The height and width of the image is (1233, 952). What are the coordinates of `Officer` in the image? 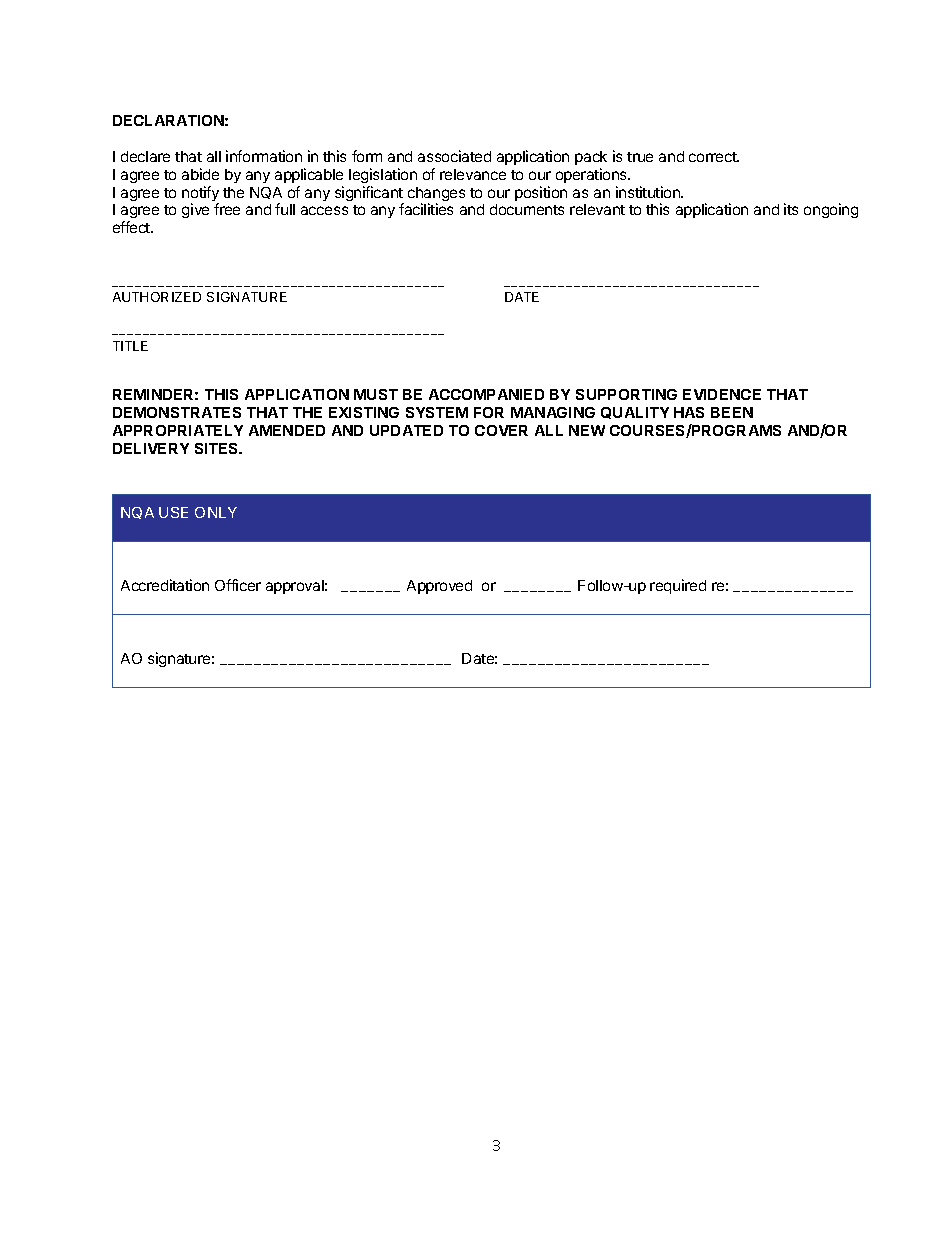 It's located at (238, 585).
